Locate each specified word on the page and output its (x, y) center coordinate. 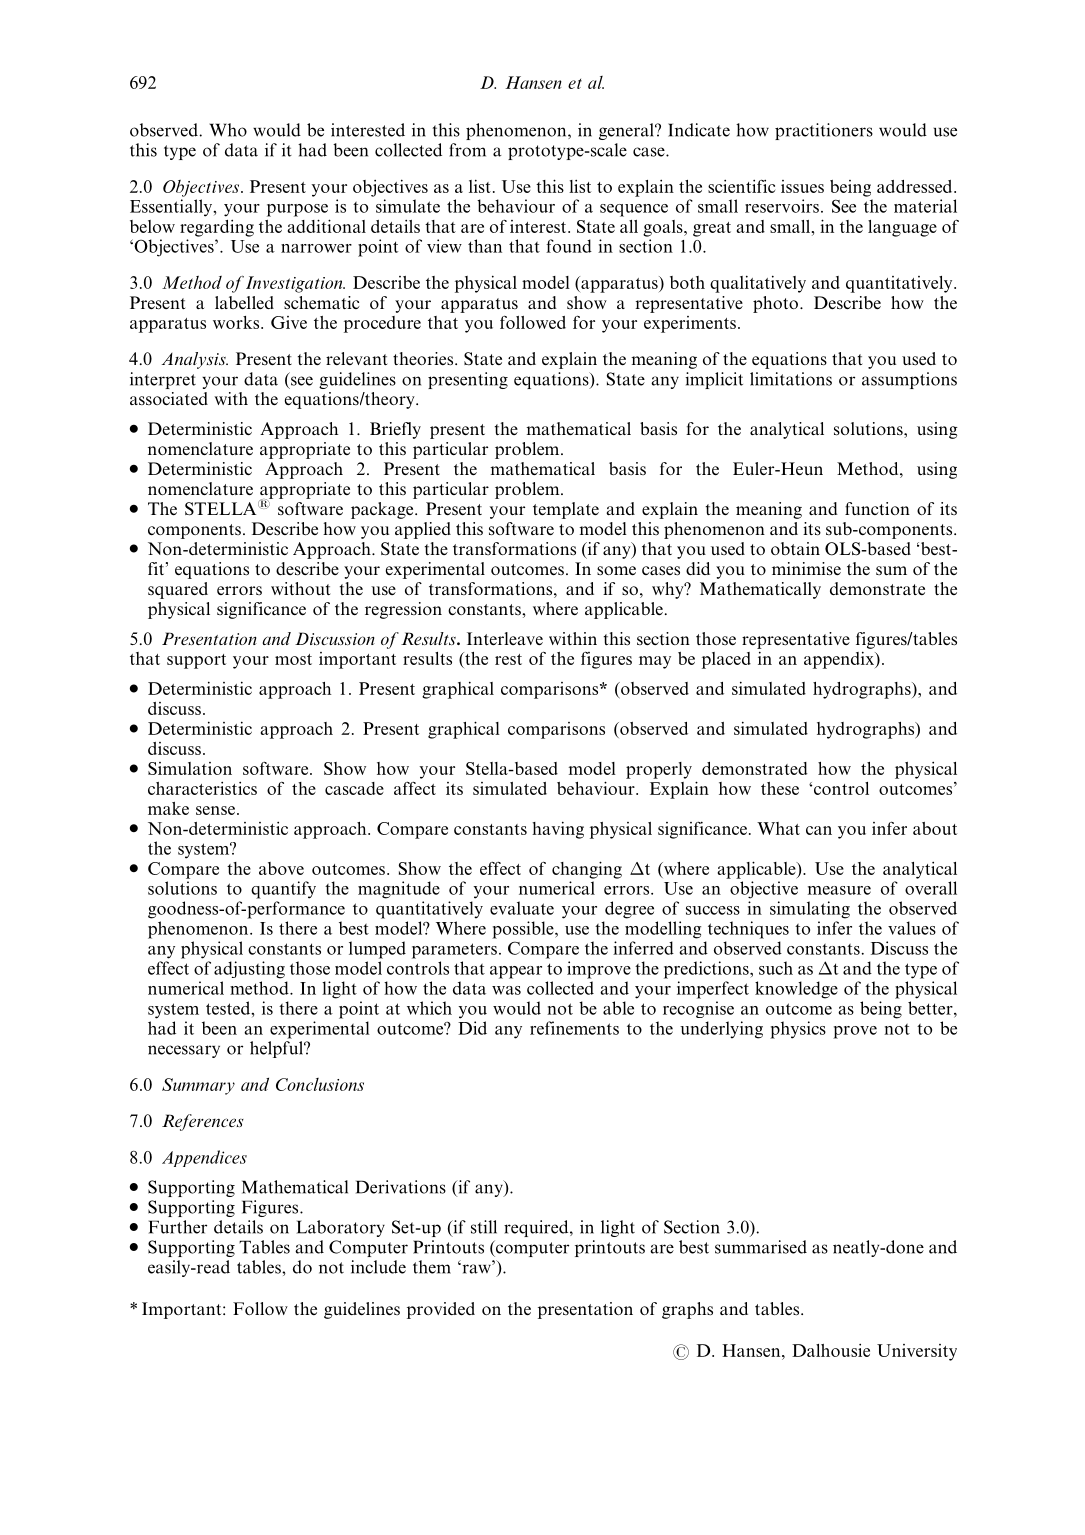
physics (798, 1030)
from (467, 150)
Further (178, 1227)
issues (802, 186)
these (780, 788)
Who (228, 130)
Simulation (190, 768)
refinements (574, 1028)
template (566, 510)
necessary (184, 1051)
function (877, 508)
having (558, 830)
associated (169, 398)
